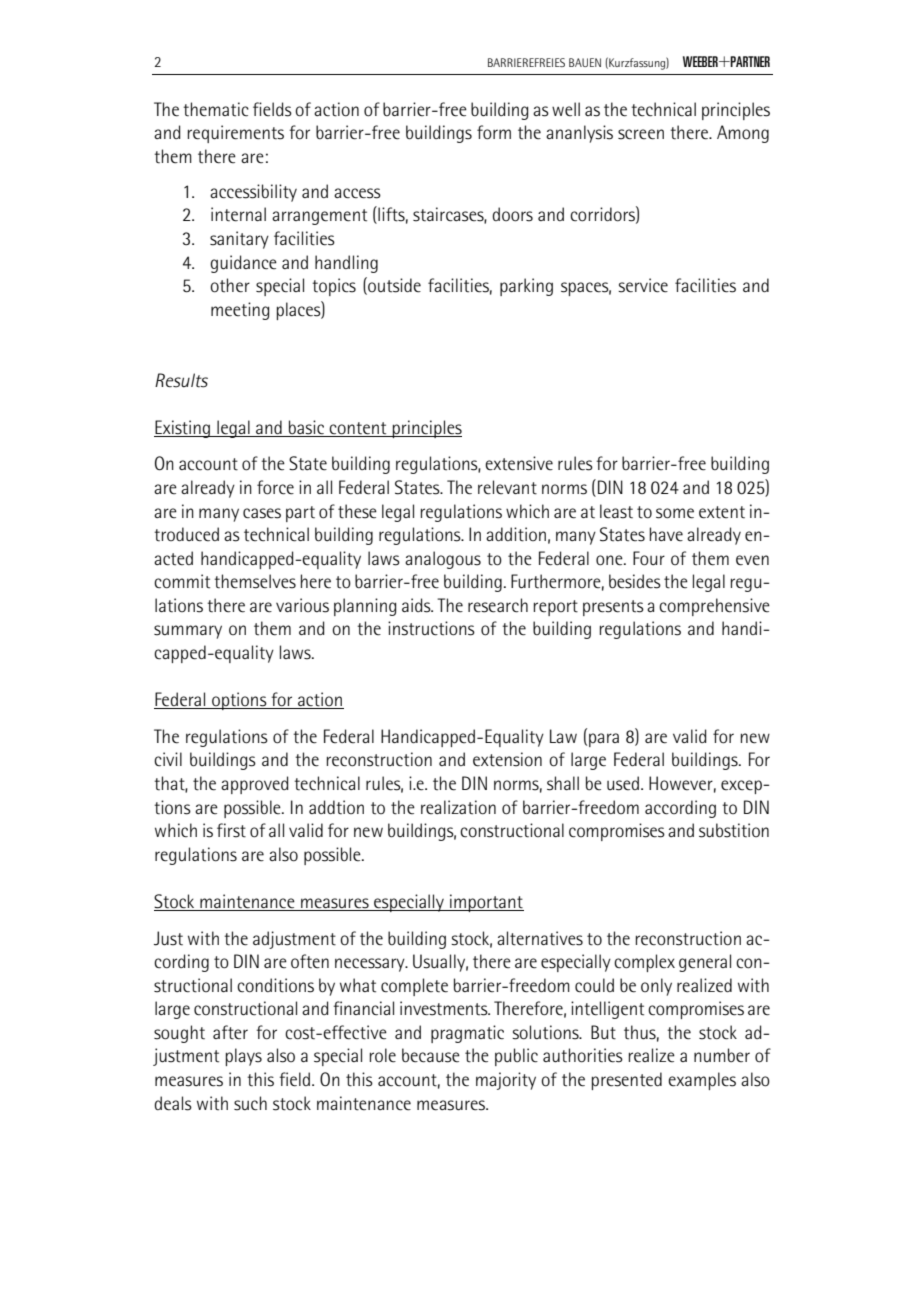  I want to click on screen, so click(641, 134).
